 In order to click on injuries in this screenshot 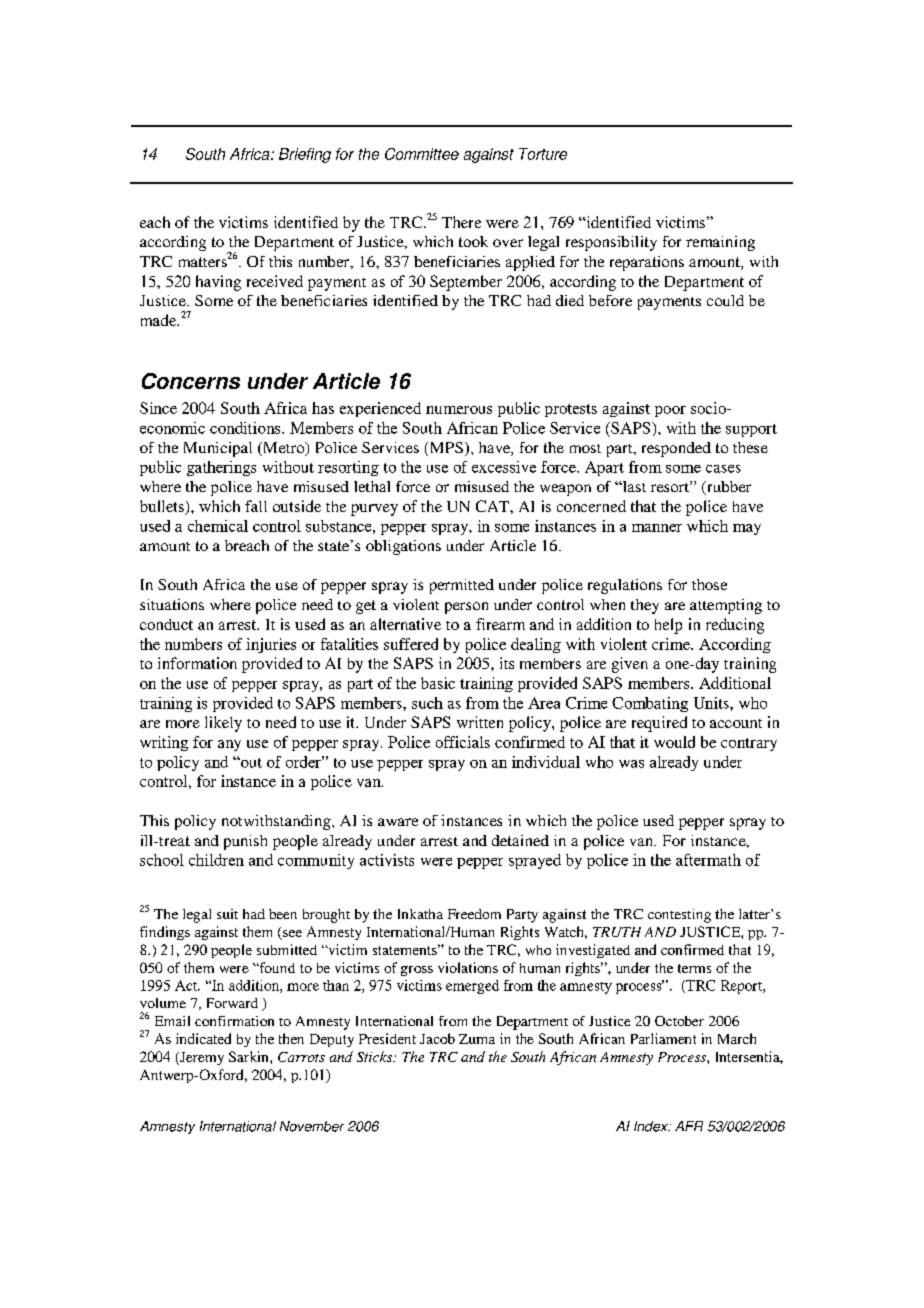, I will do `click(271, 645)`.
